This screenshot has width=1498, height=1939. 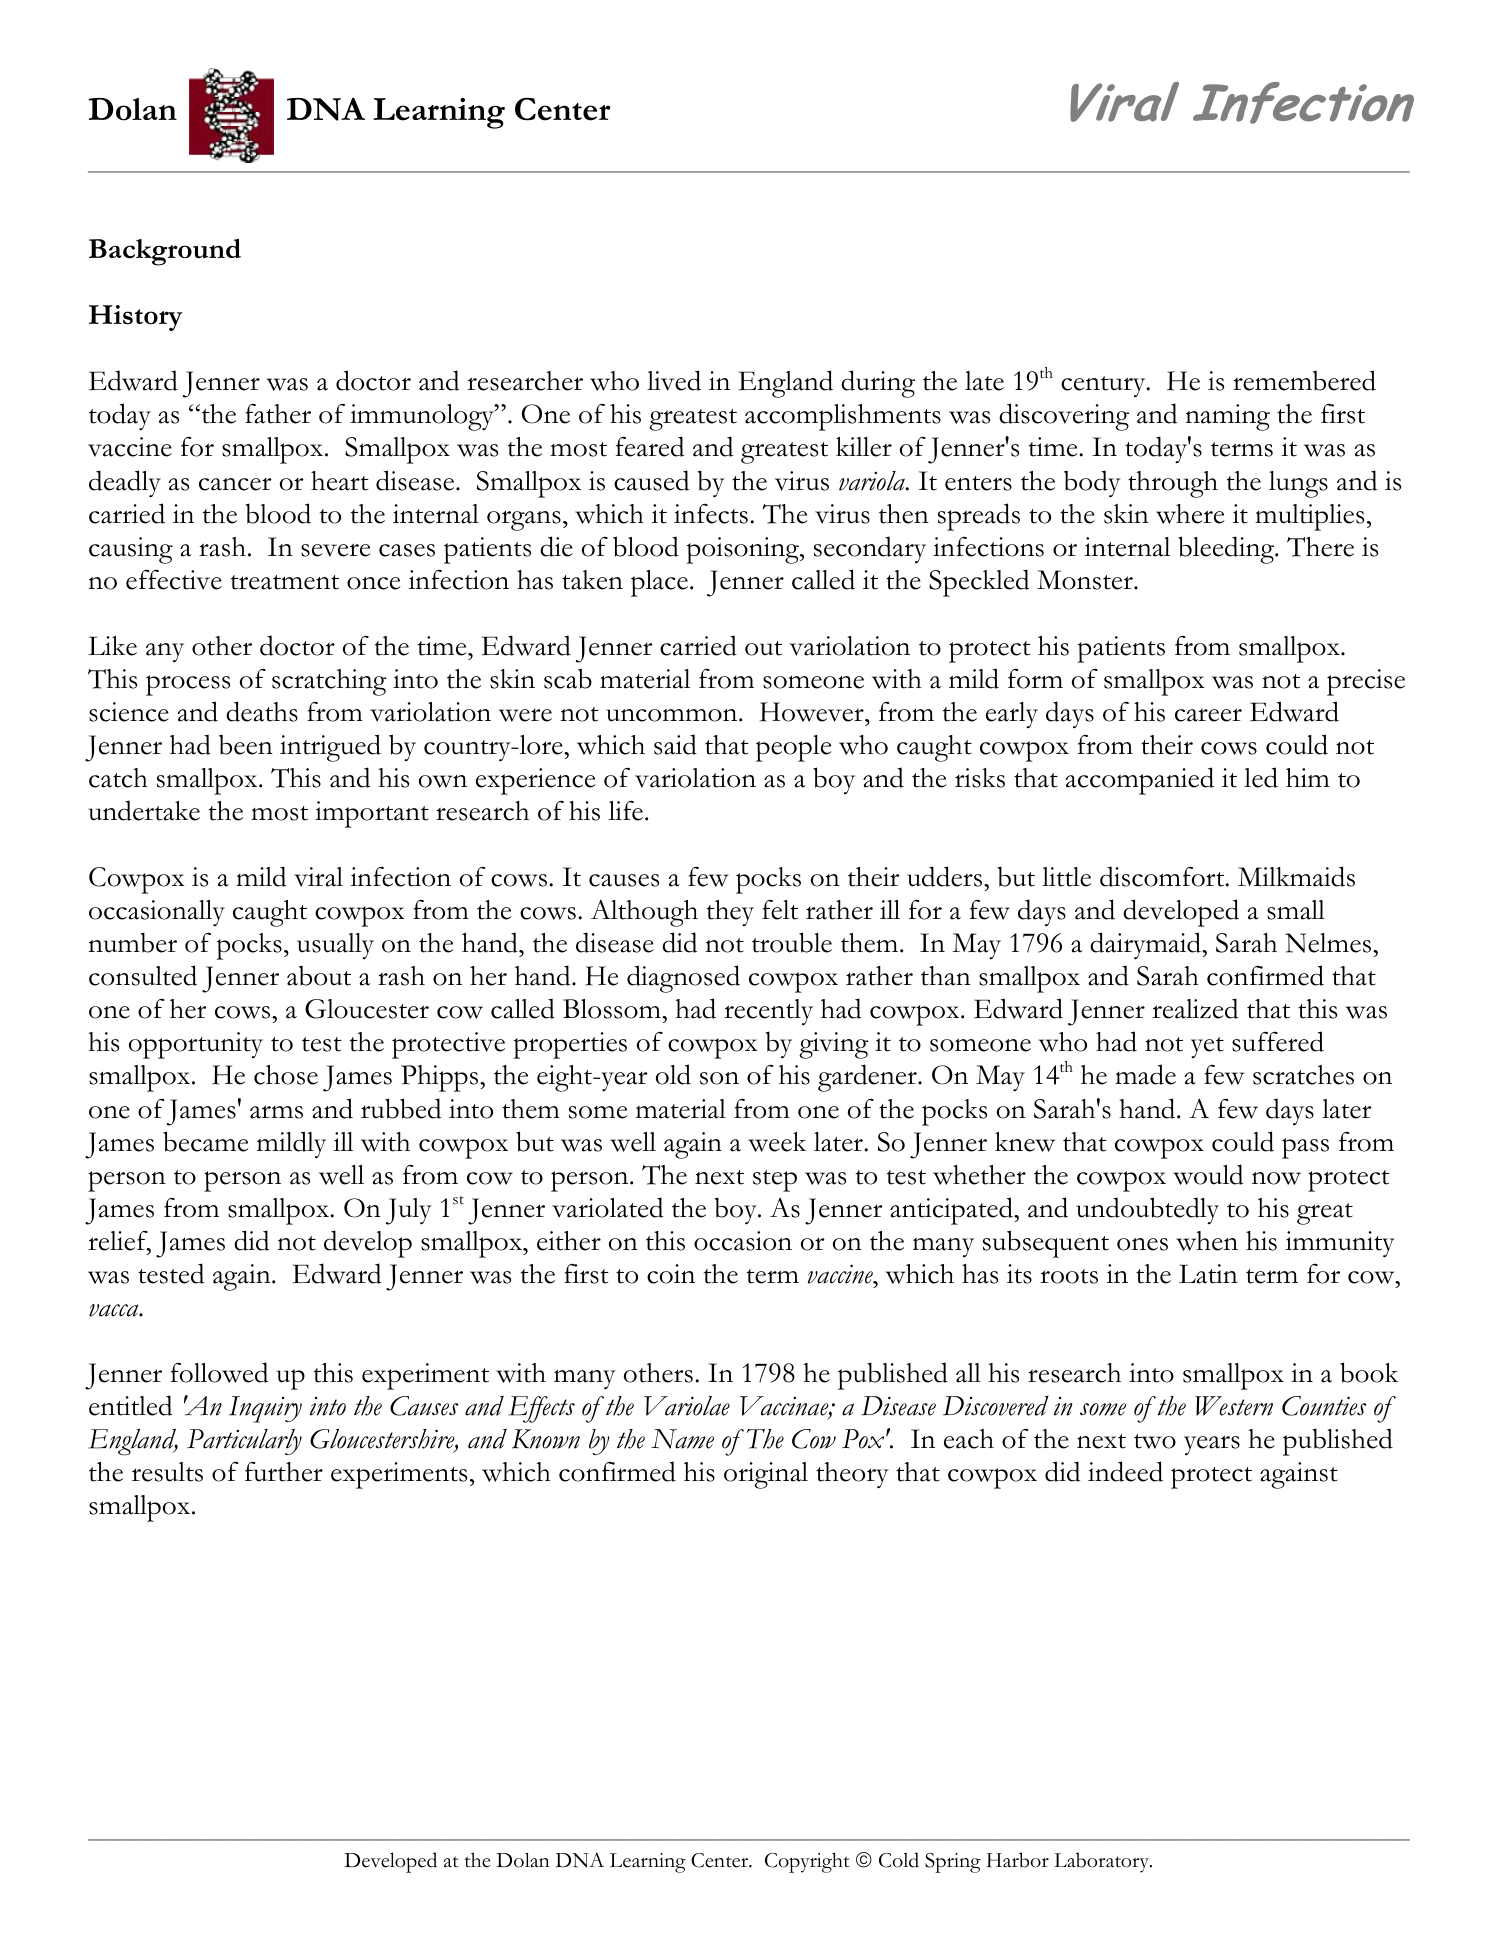 I want to click on recently, so click(x=768, y=1012).
